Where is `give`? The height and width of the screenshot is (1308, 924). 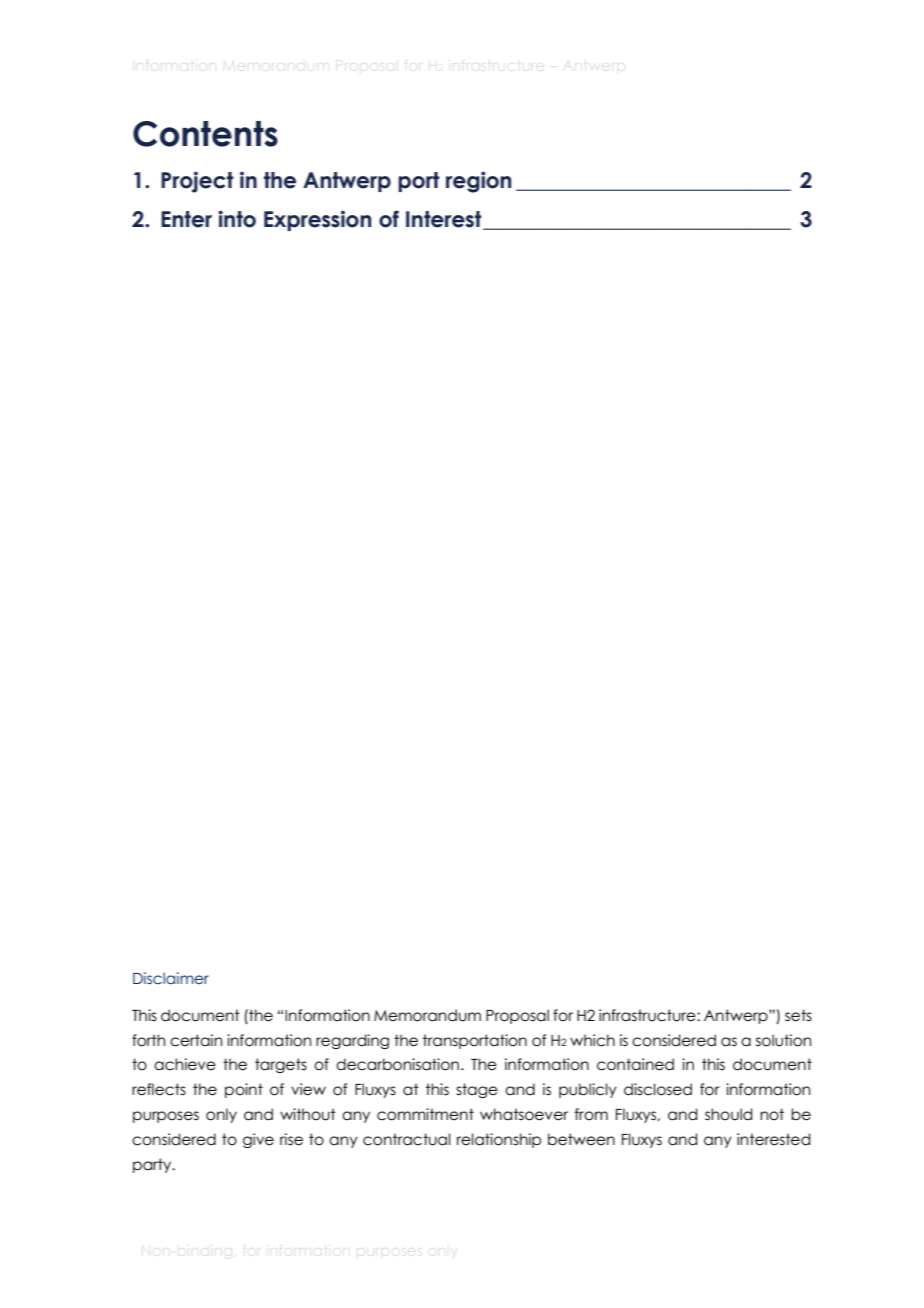 give is located at coordinates (258, 1140).
